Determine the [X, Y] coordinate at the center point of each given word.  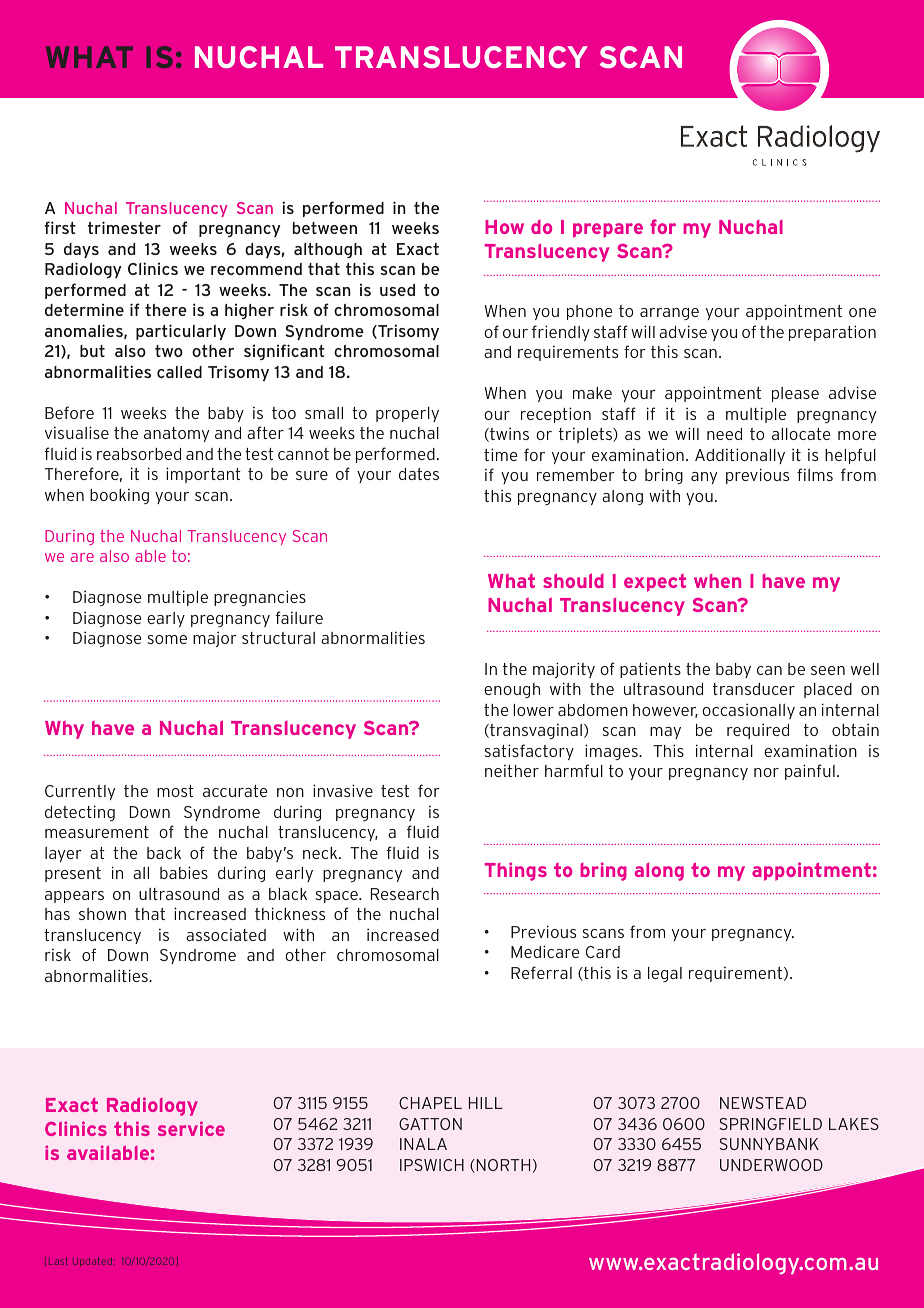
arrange [669, 314]
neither [512, 770]
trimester [124, 227]
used [397, 290]
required [758, 731]
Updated [93, 1262]
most [175, 791]
